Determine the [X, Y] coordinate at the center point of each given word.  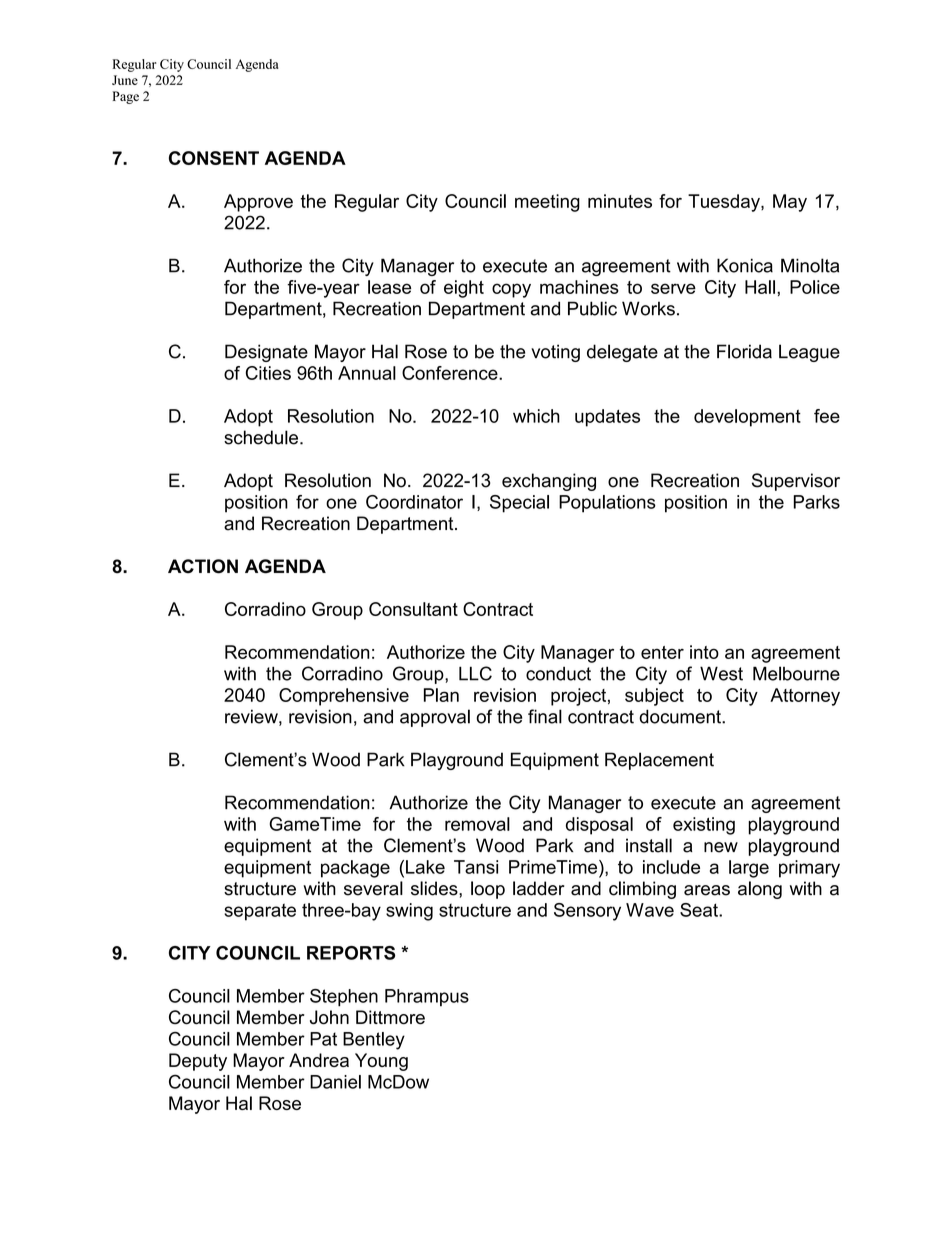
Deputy [198, 1062]
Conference [451, 373]
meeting [547, 203]
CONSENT [214, 158]
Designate [266, 353]
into [704, 652]
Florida [744, 351]
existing [704, 826]
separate [260, 912]
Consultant [413, 609]
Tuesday [725, 203]
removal [477, 824]
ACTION [203, 566]
